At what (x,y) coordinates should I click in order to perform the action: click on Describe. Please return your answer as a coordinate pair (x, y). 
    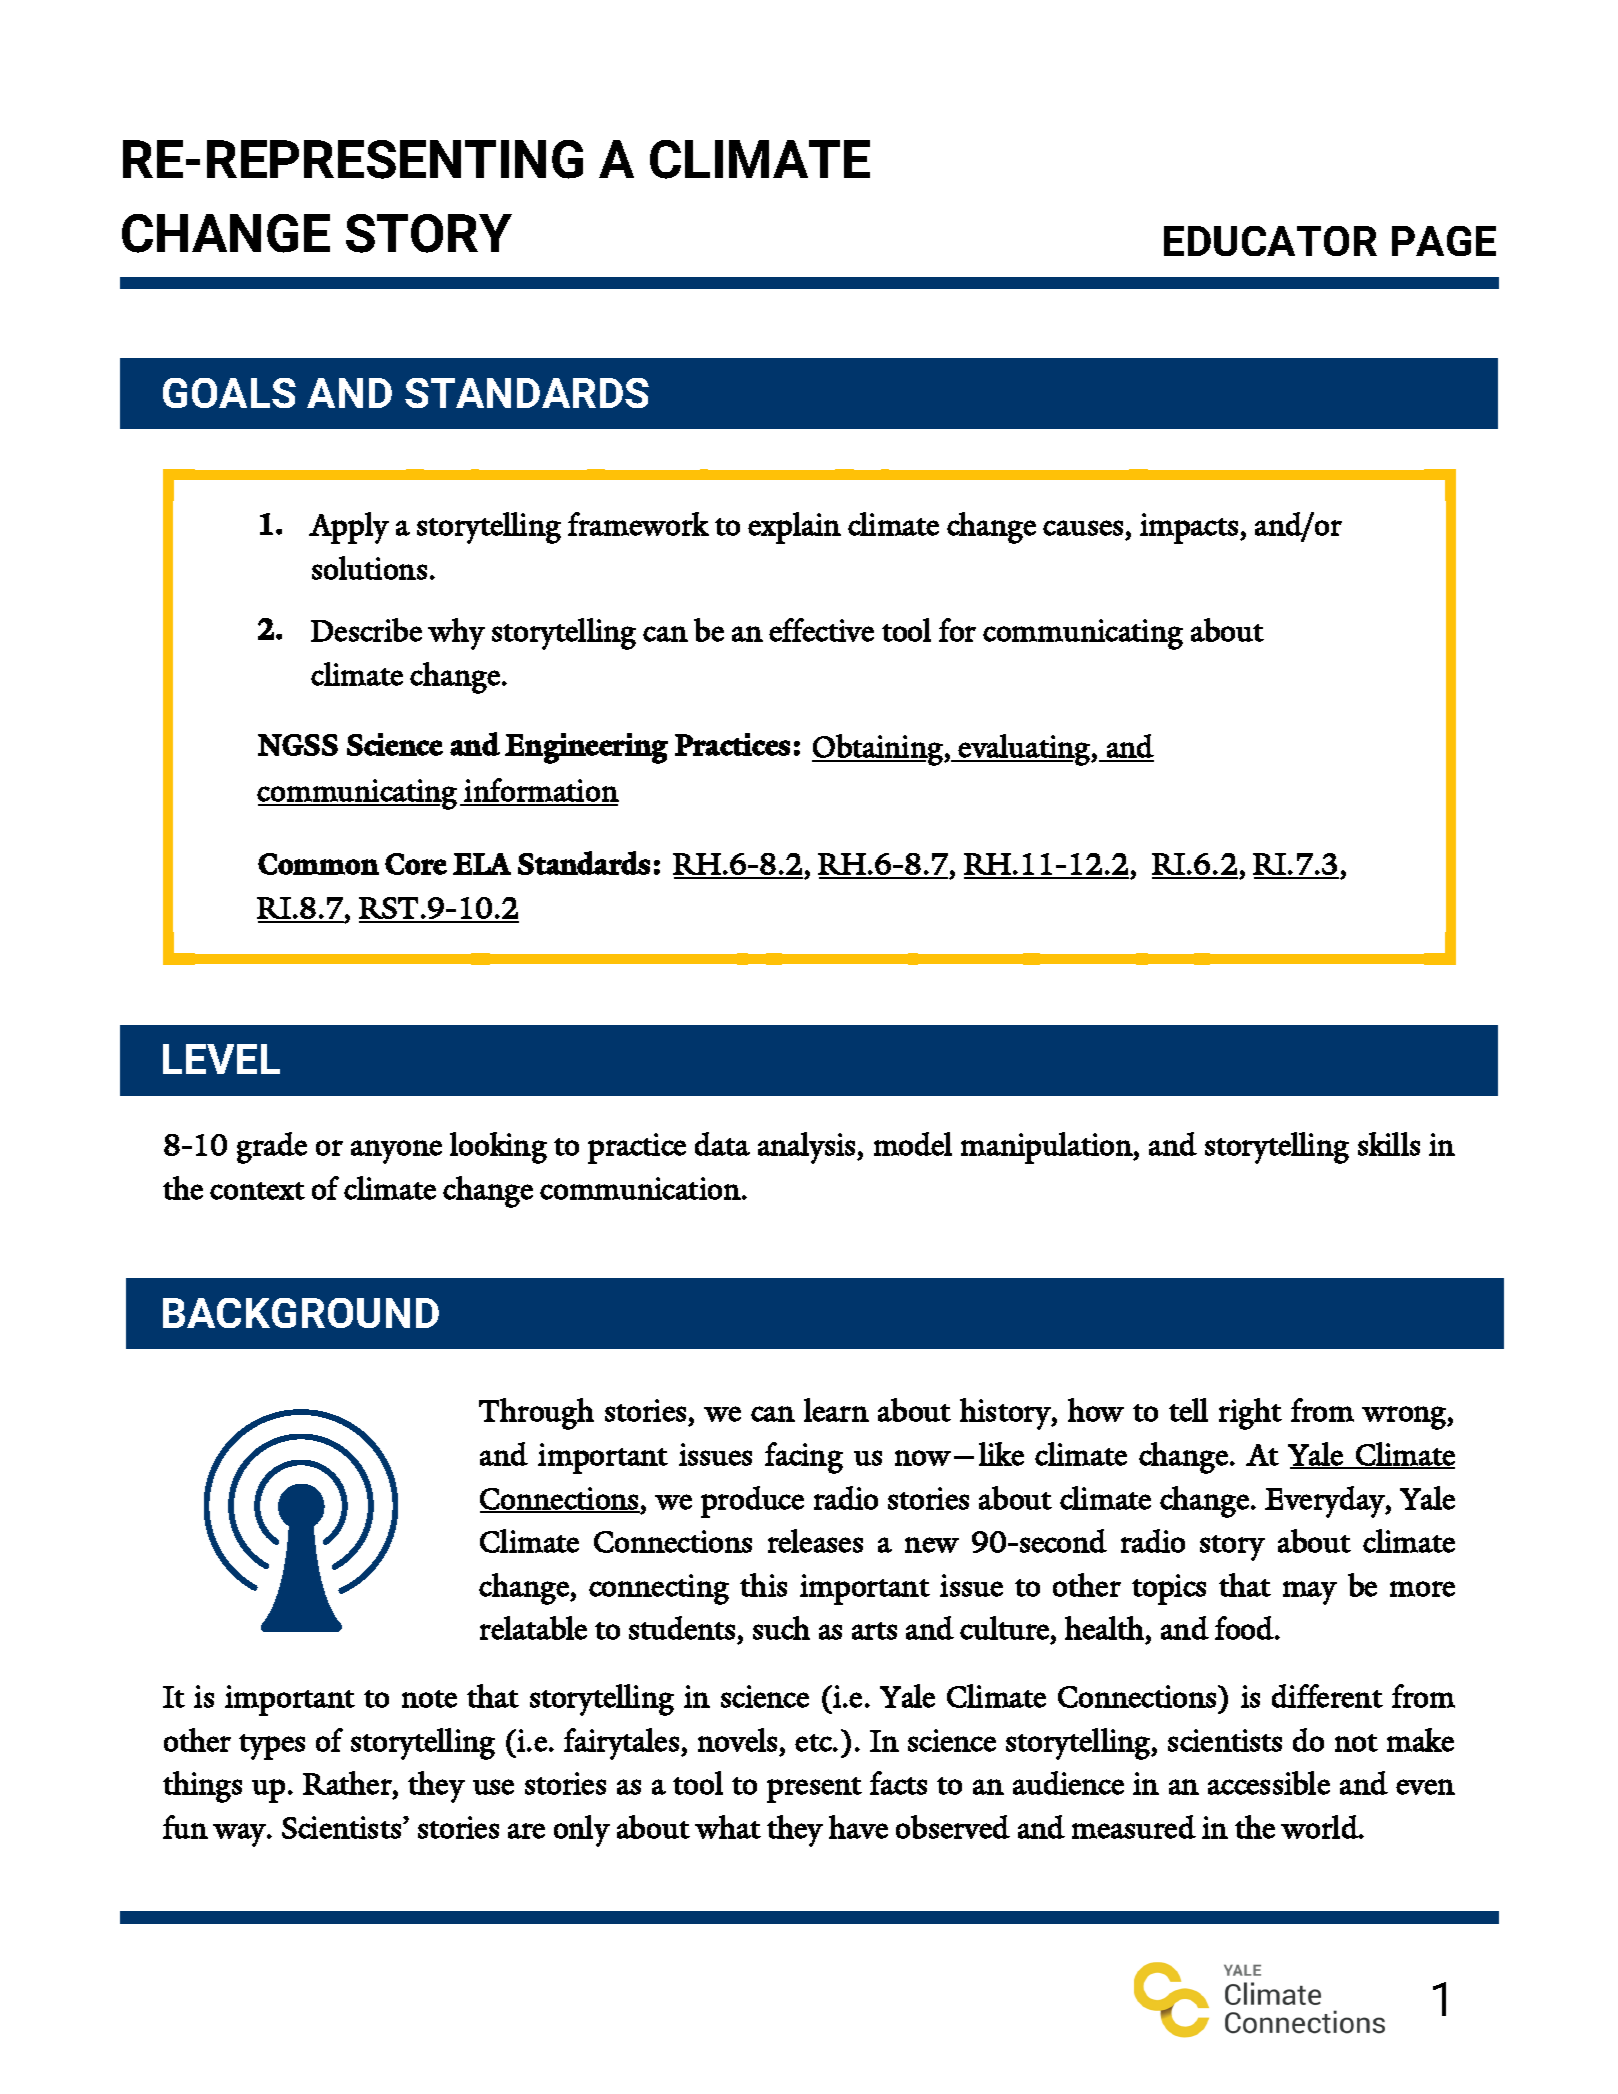
    Looking at the image, I should click on (366, 630).
